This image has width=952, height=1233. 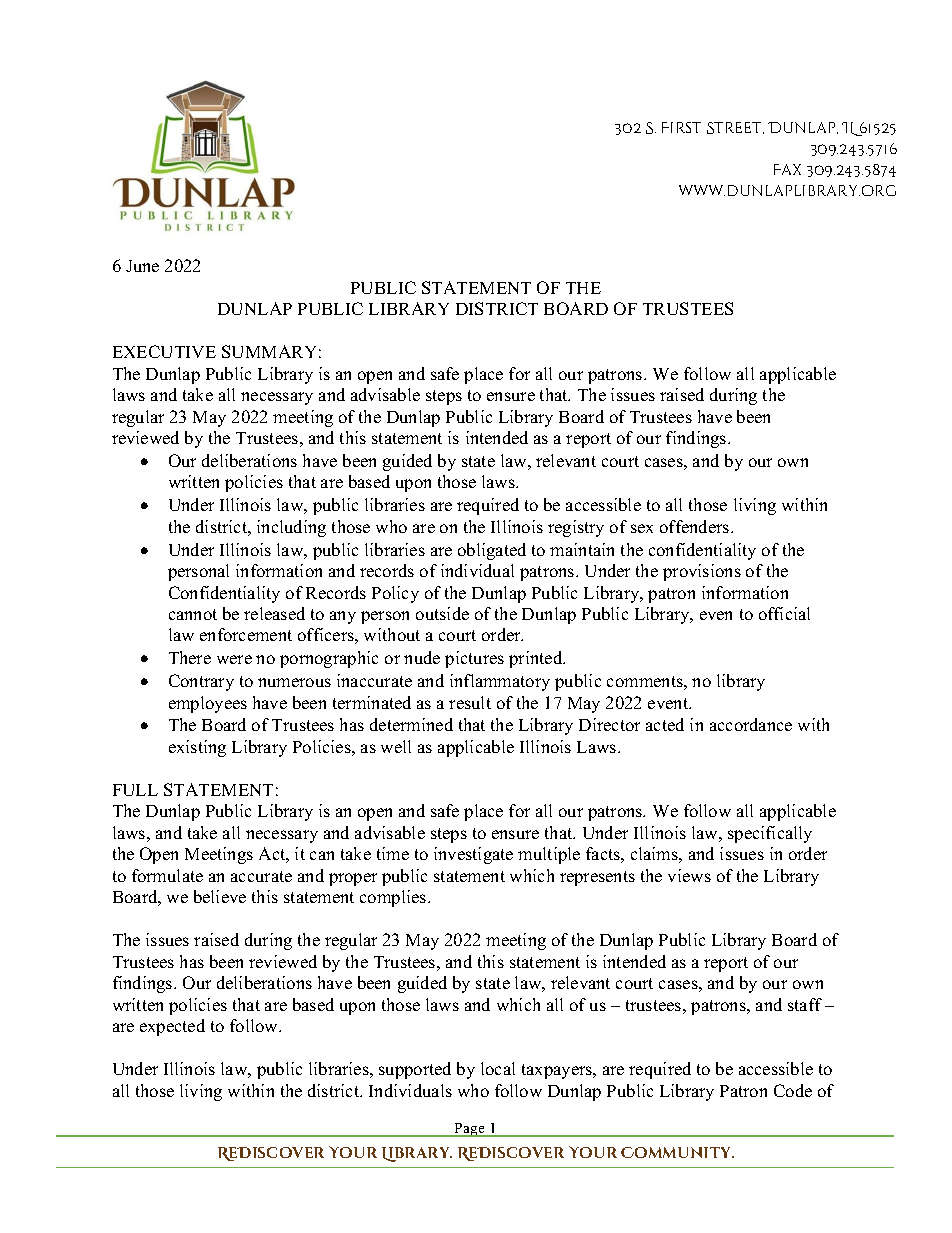 What do you see at coordinates (470, 1130) in the image?
I see `Page` at bounding box center [470, 1130].
